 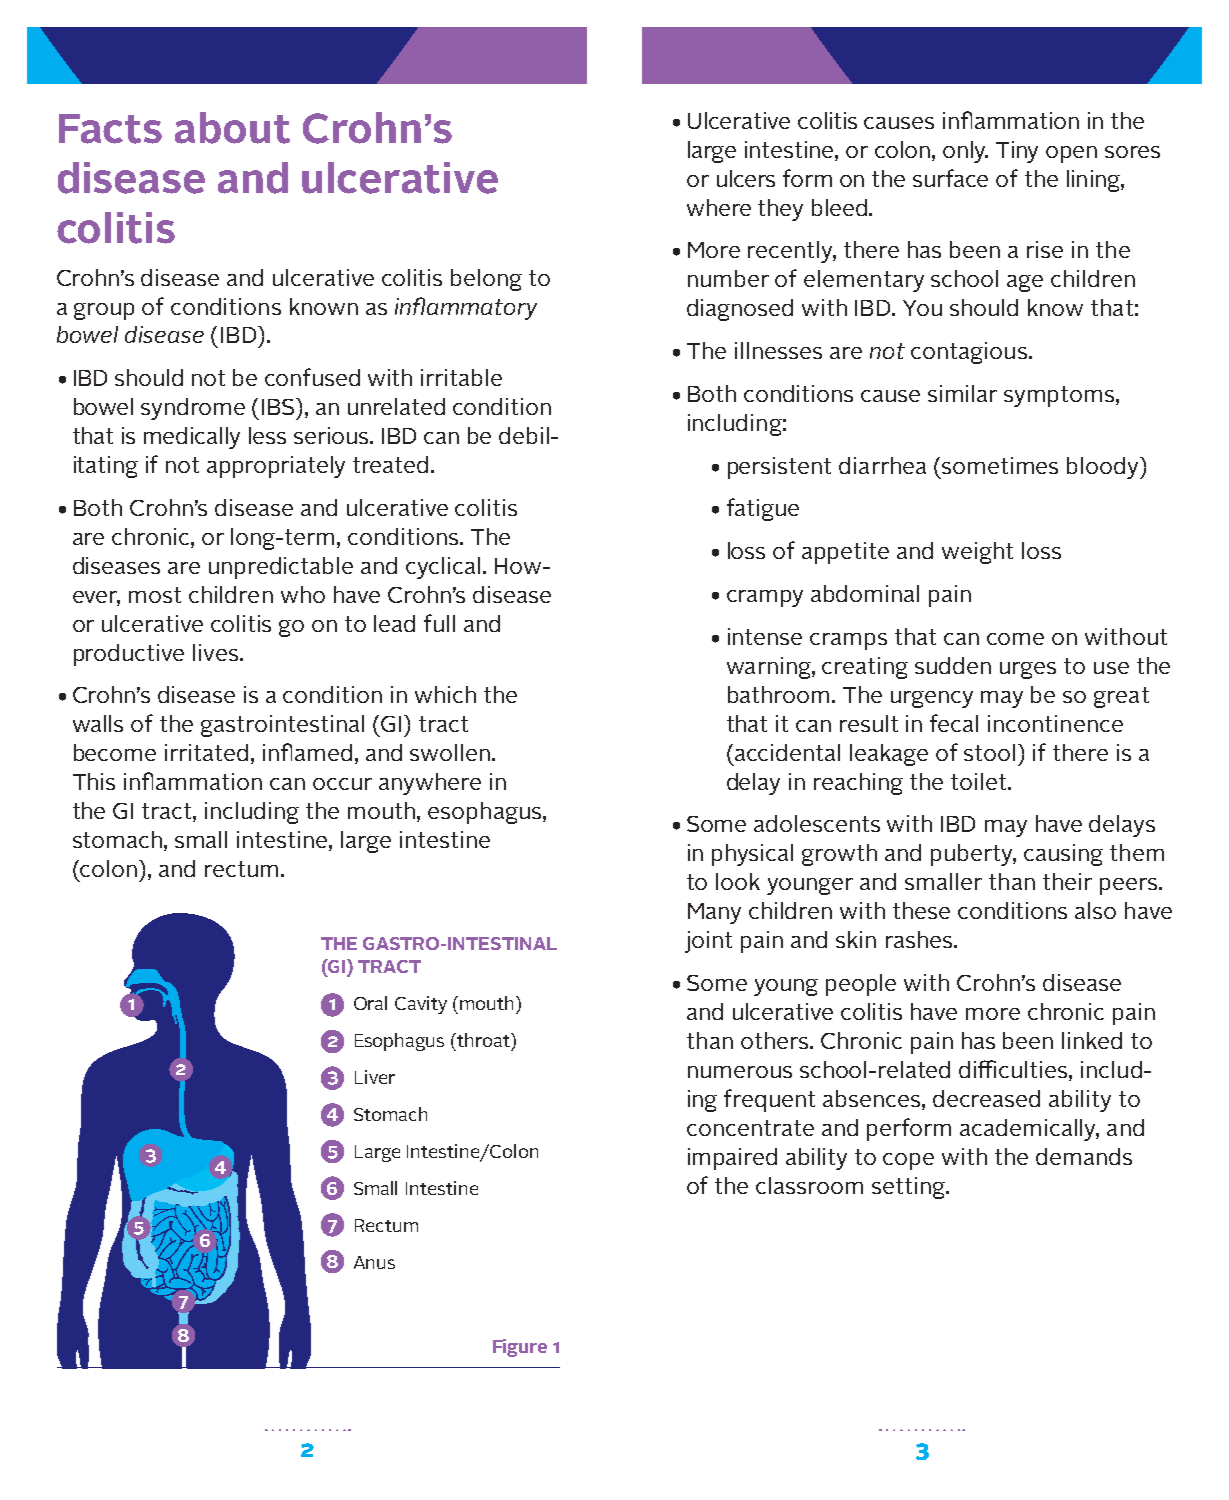 I want to click on ulcers, so click(x=746, y=178).
